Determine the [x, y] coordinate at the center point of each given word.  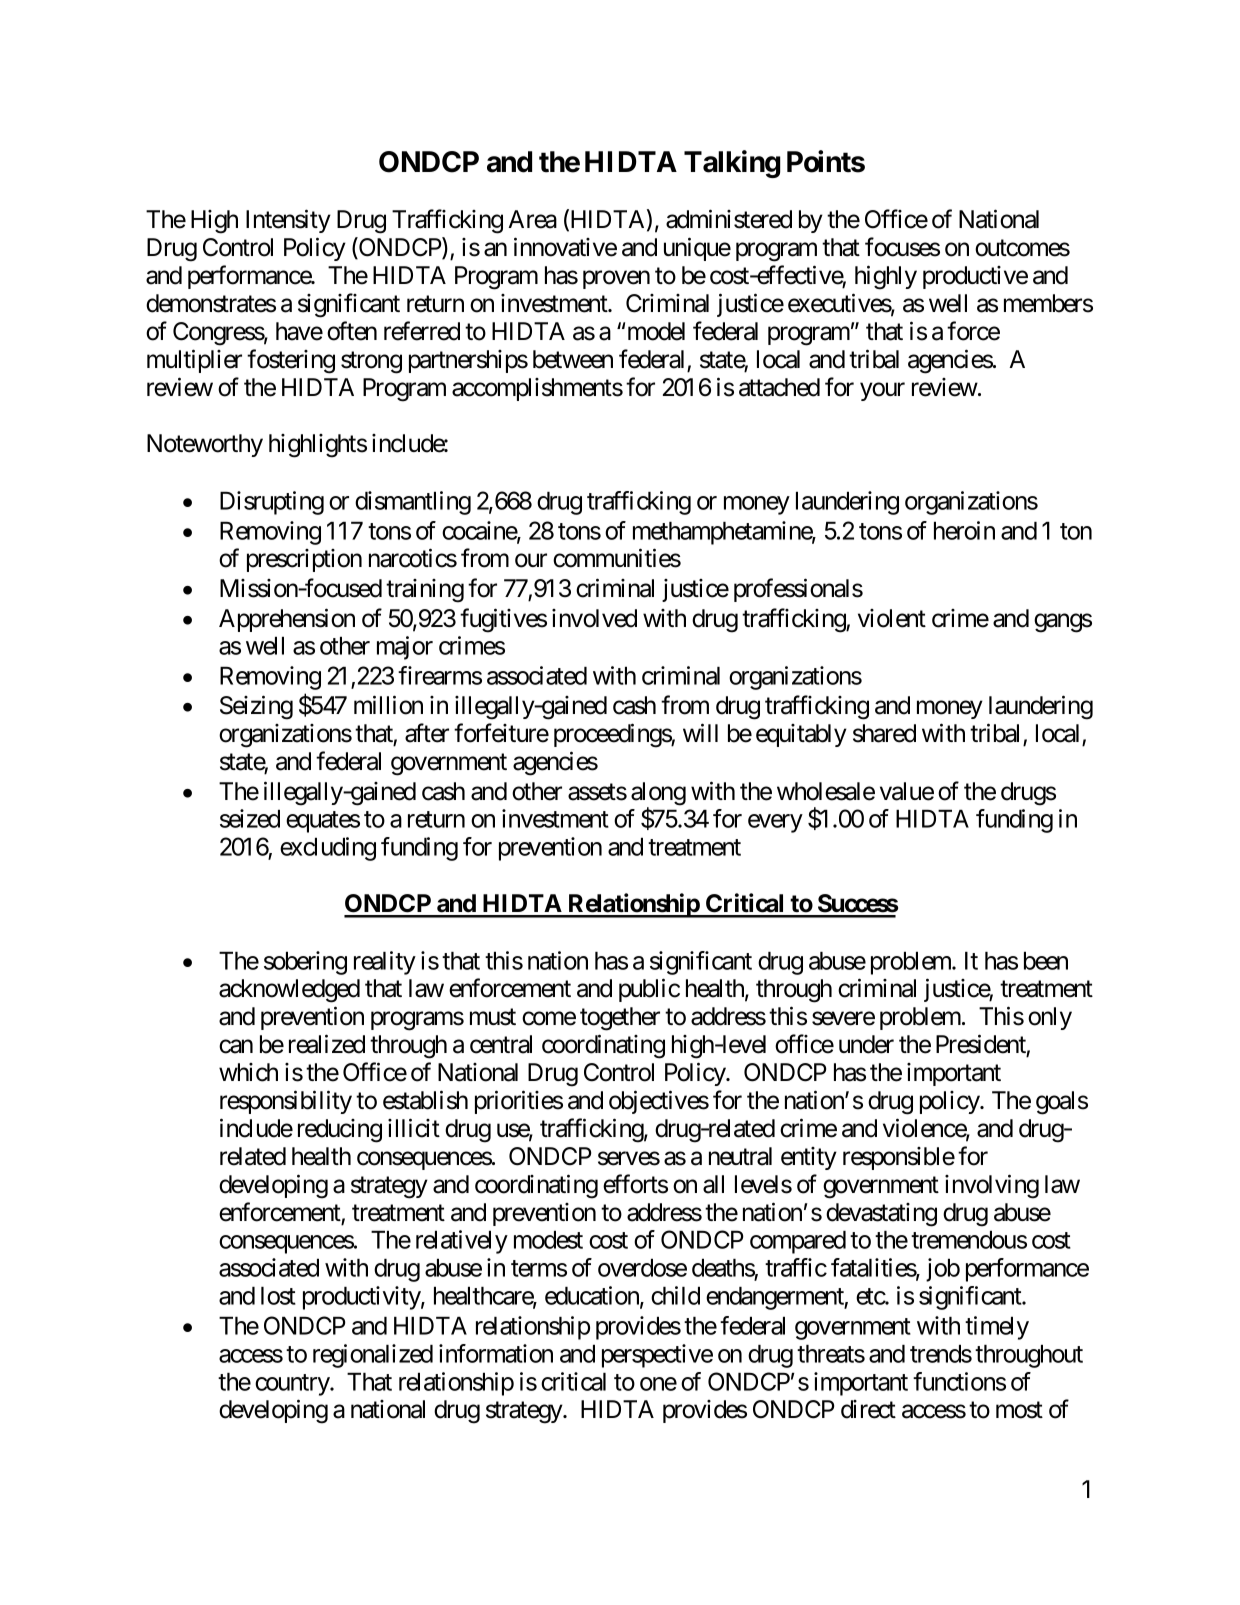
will [700, 732]
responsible [899, 1158]
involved [594, 618]
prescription [304, 560]
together [620, 1019]
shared [884, 733]
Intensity [288, 221]
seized [250, 818]
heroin [964, 530]
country [293, 1385]
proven [616, 280]
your [882, 391]
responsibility [286, 1102]
